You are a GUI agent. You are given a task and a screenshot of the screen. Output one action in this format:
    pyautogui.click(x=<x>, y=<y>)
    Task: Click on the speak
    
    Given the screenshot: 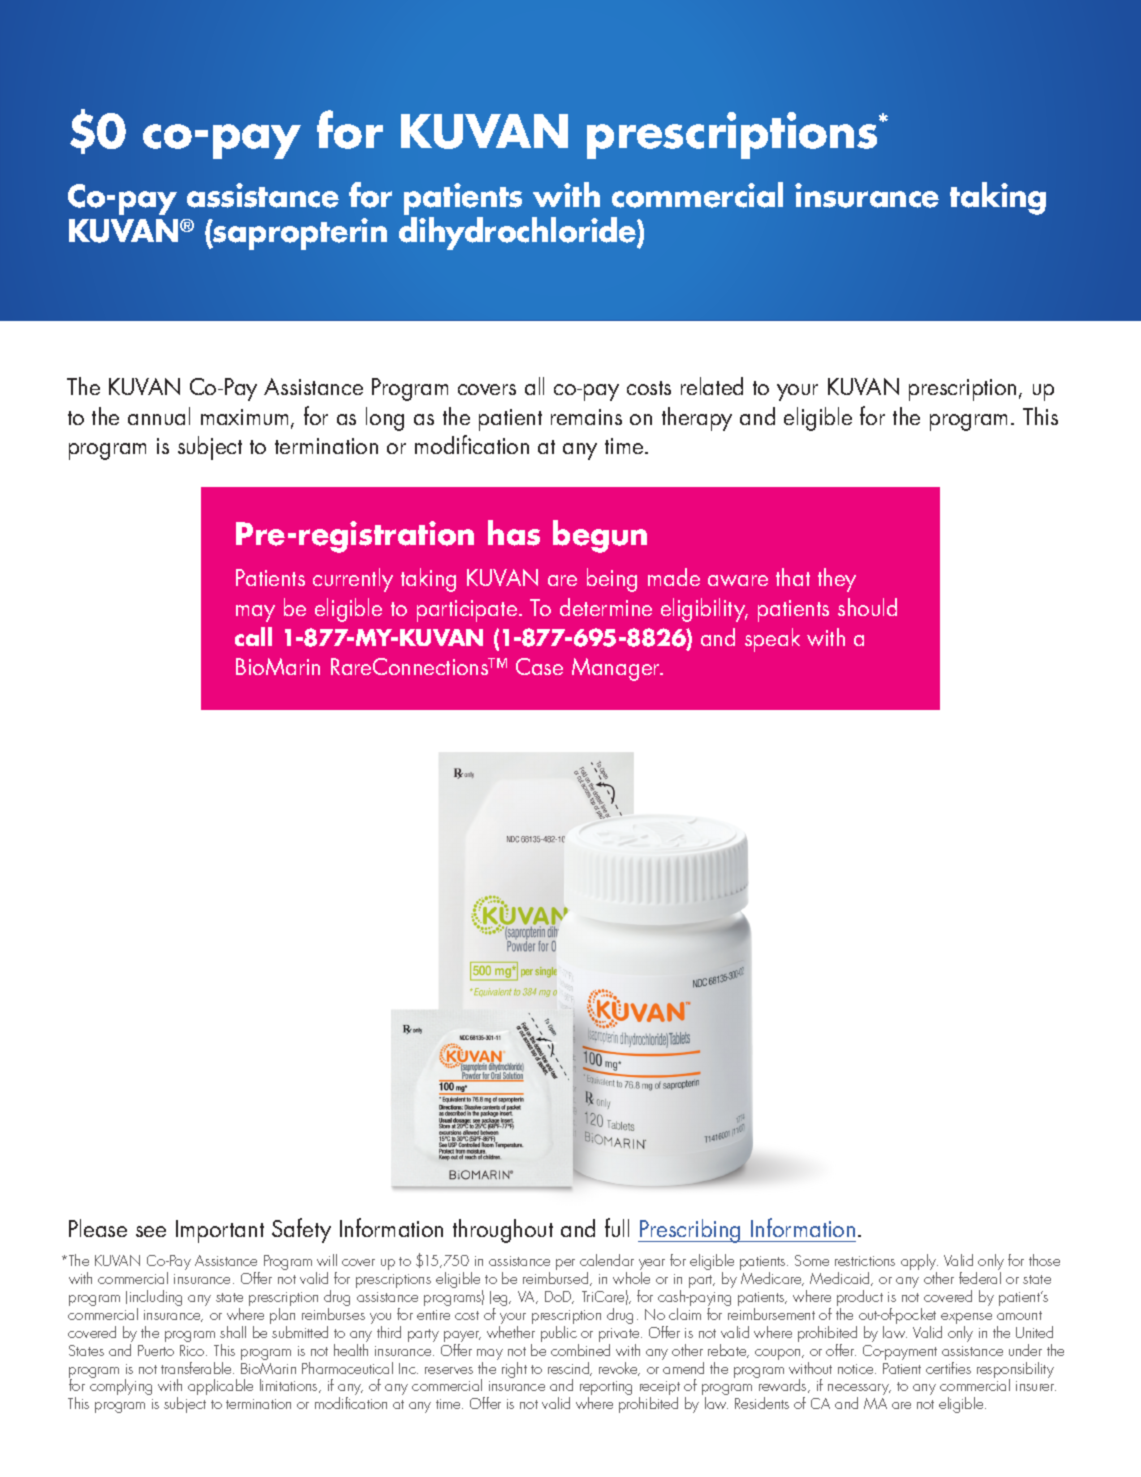 What is the action you would take?
    pyautogui.click(x=772, y=640)
